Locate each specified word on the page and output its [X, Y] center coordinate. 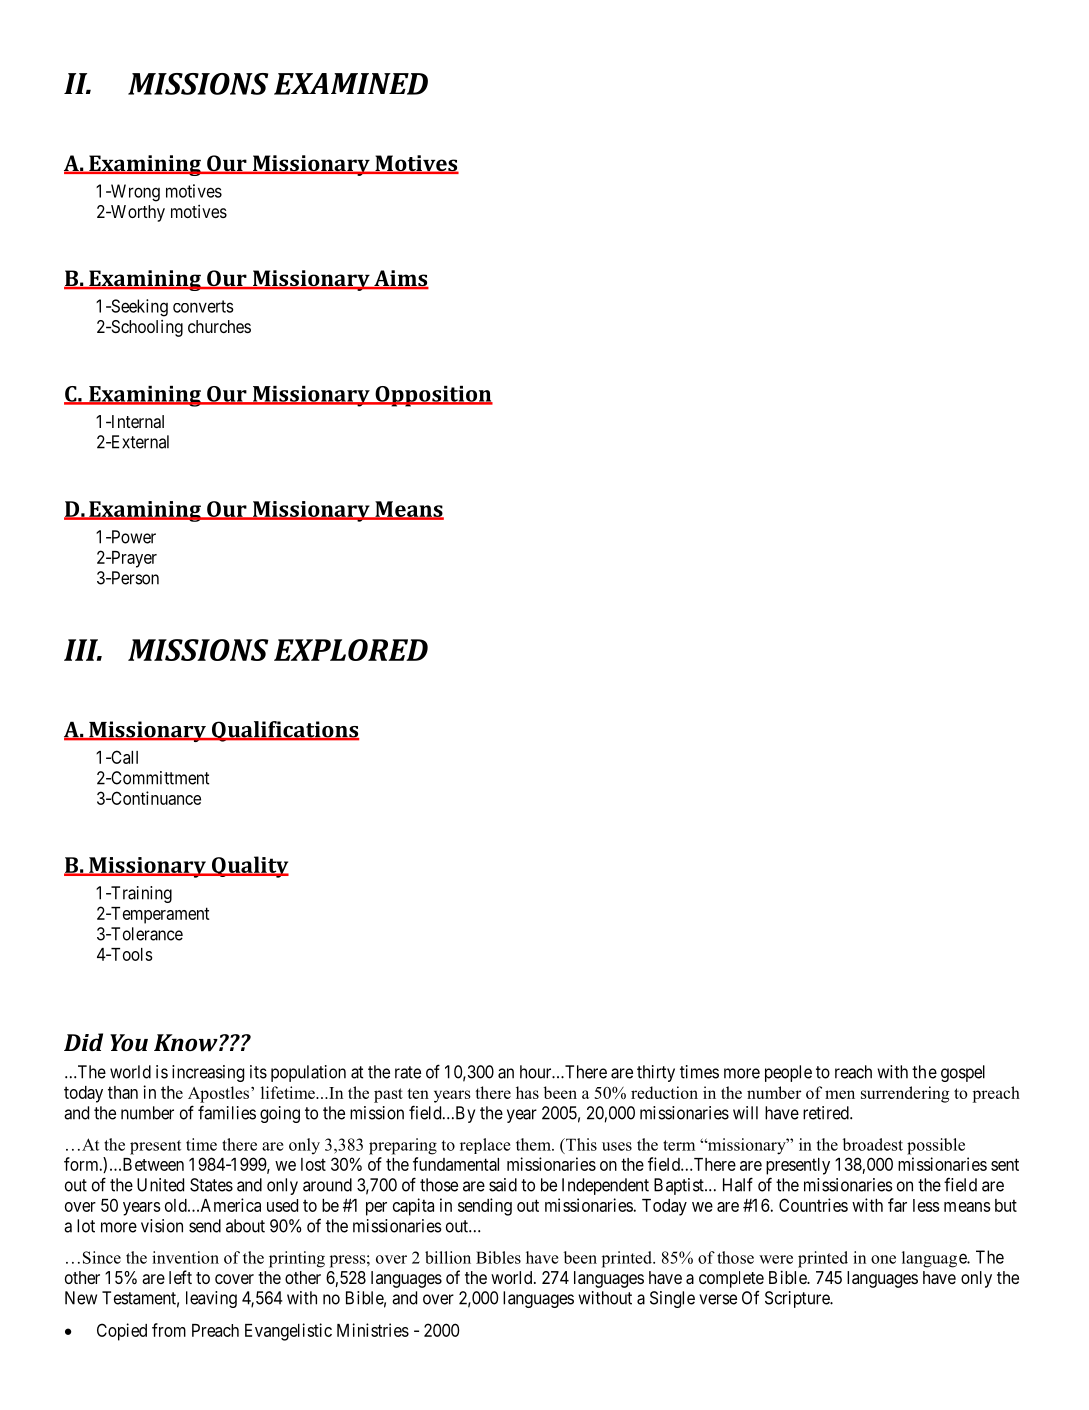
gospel [963, 1073]
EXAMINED [351, 84]
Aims [400, 279]
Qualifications [284, 731]
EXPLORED [351, 650]
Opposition [433, 396]
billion [448, 1257]
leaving [211, 1299]
